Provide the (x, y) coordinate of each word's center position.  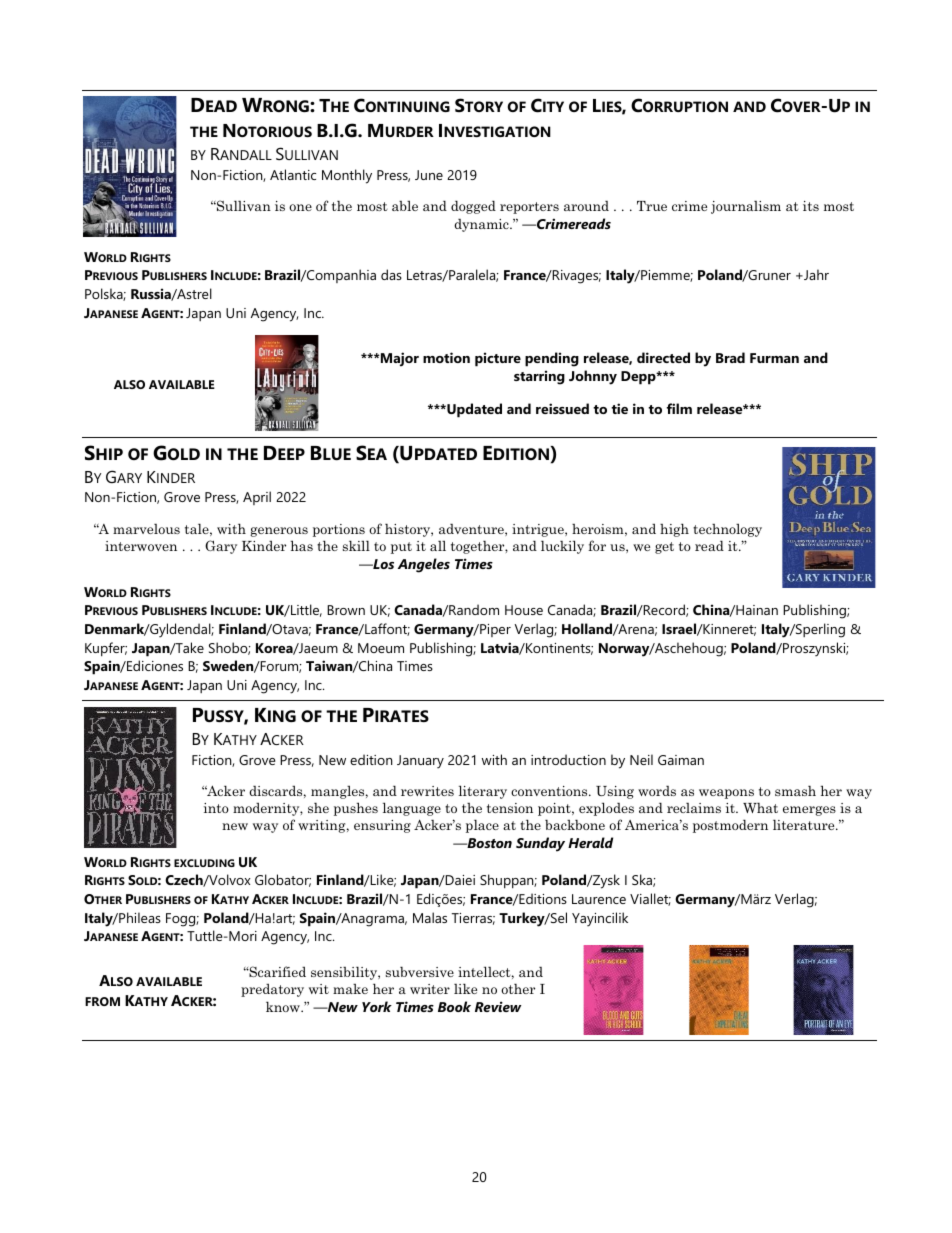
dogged (473, 207)
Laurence (599, 899)
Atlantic (293, 174)
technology (727, 530)
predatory (272, 990)
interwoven (141, 546)
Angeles (424, 565)
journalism (746, 207)
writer (430, 989)
